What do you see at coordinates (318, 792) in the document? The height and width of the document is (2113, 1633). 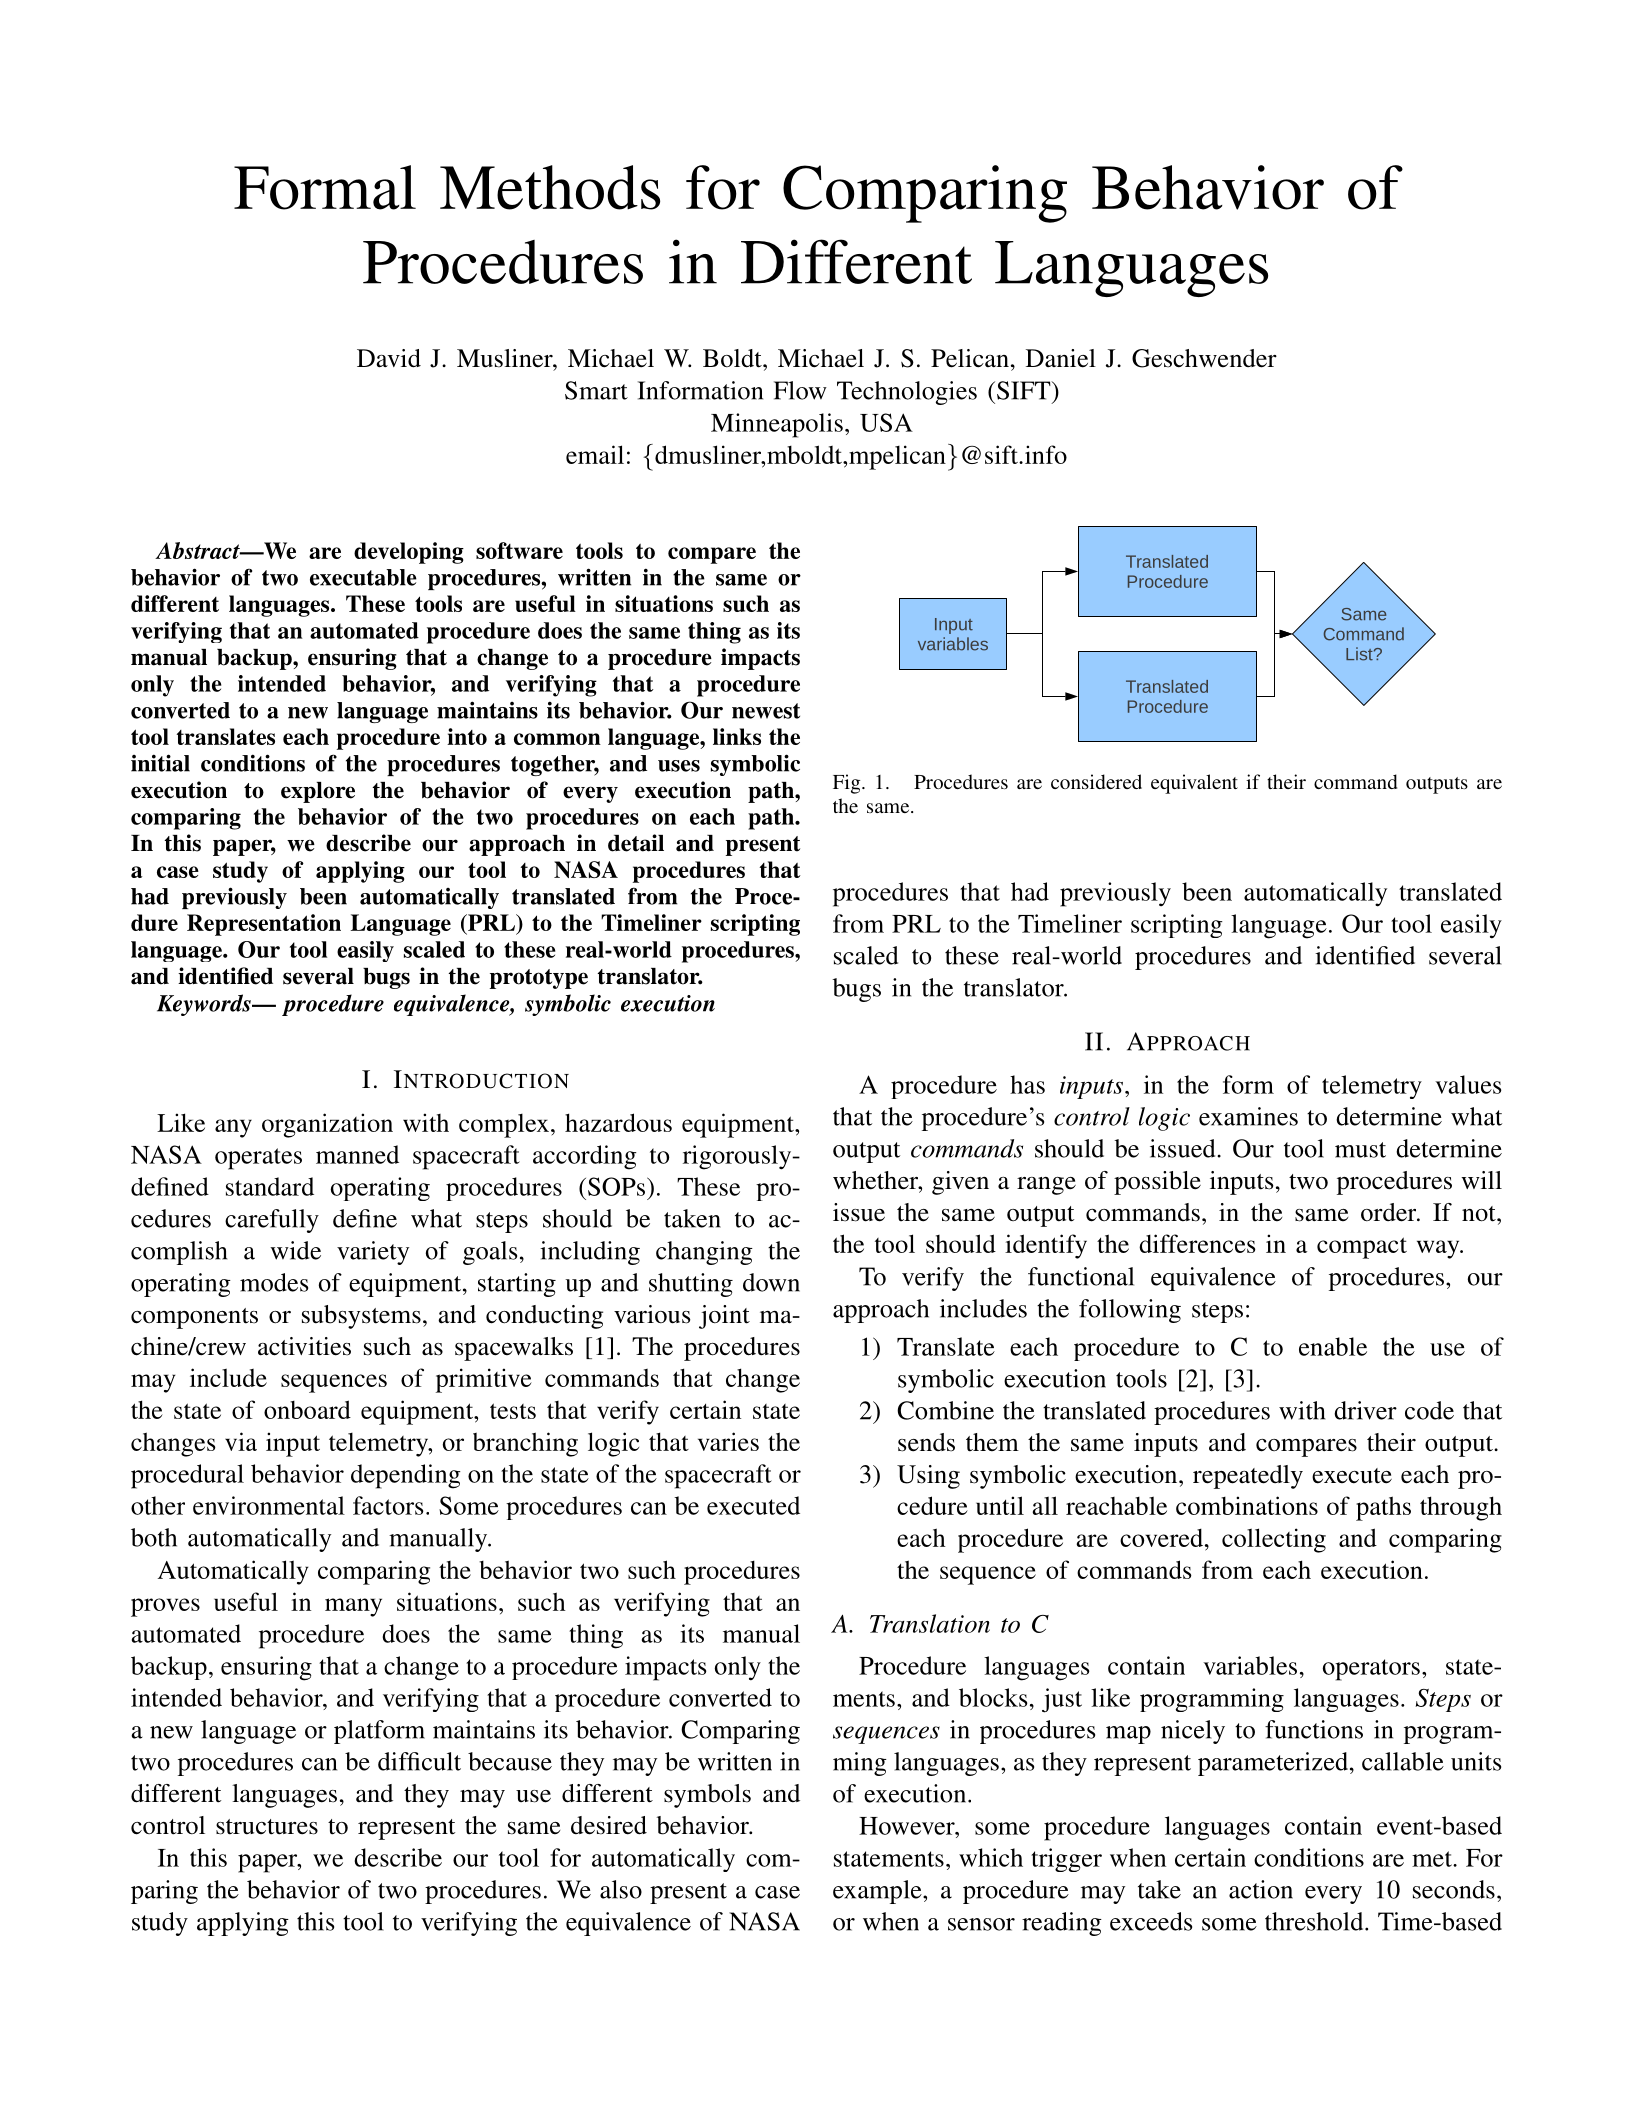 I see `explore` at bounding box center [318, 792].
